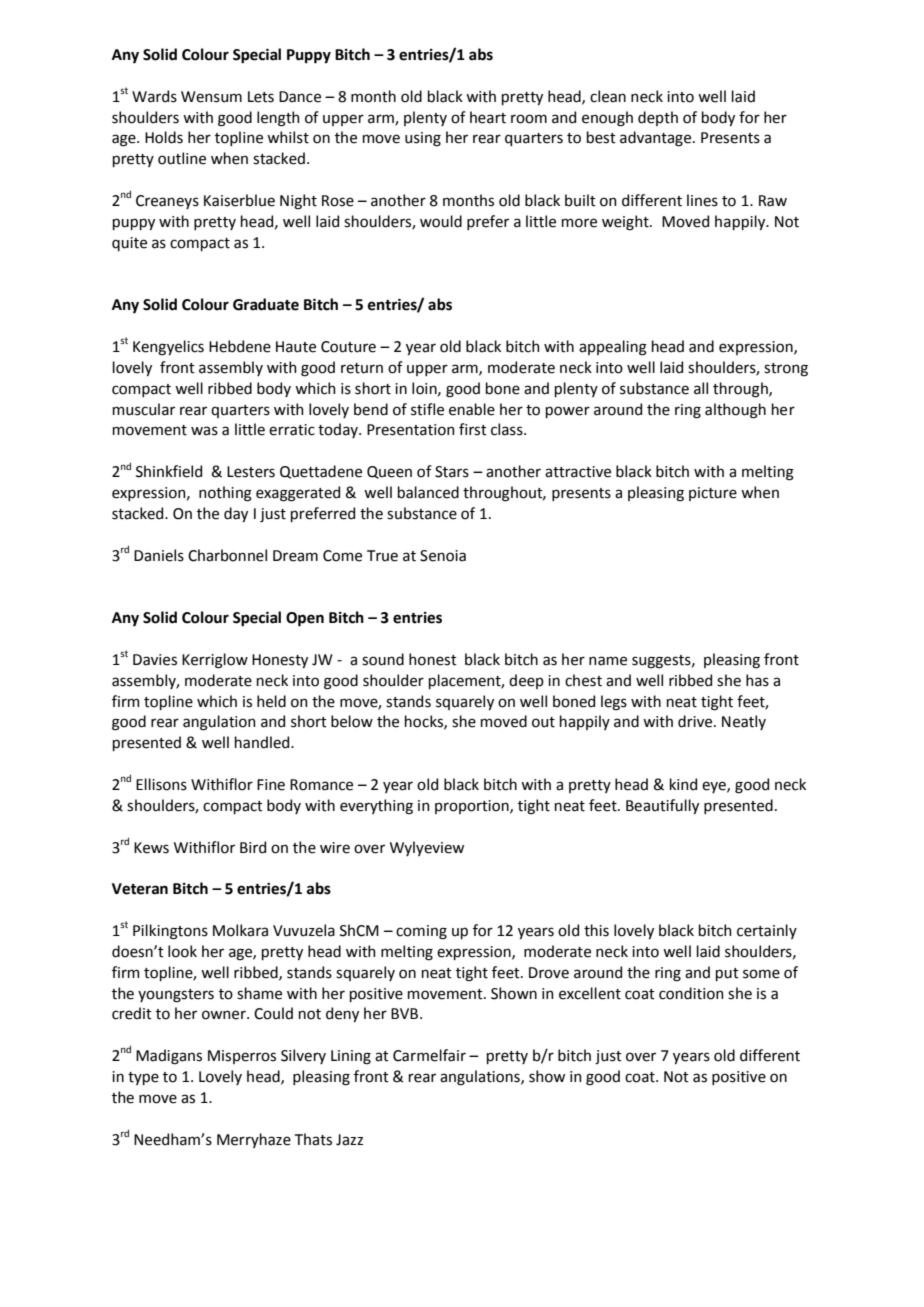 The image size is (924, 1307). Describe the element at coordinates (658, 118) in the screenshot. I see `depth` at that location.
